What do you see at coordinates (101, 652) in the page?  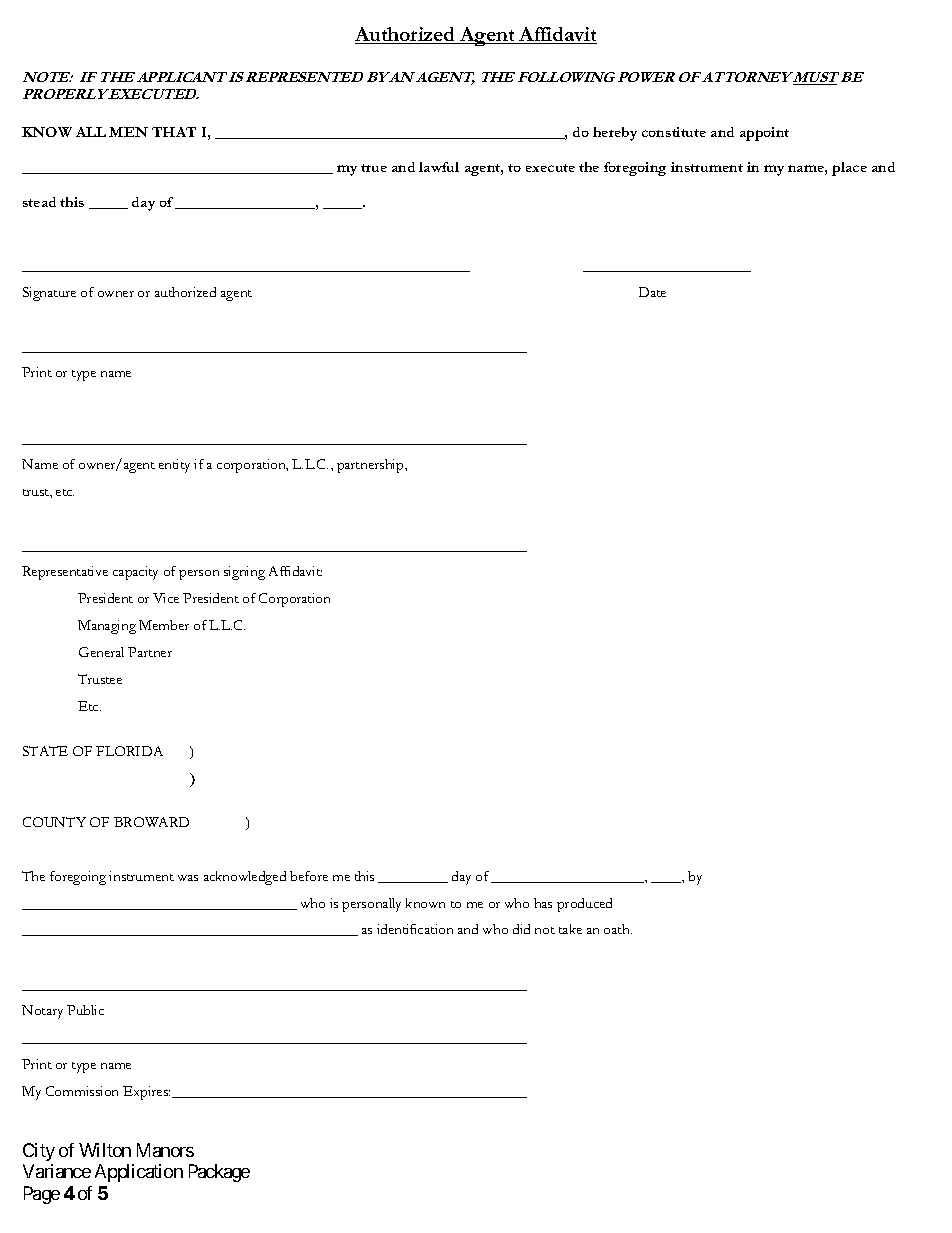 I see `General` at bounding box center [101, 652].
